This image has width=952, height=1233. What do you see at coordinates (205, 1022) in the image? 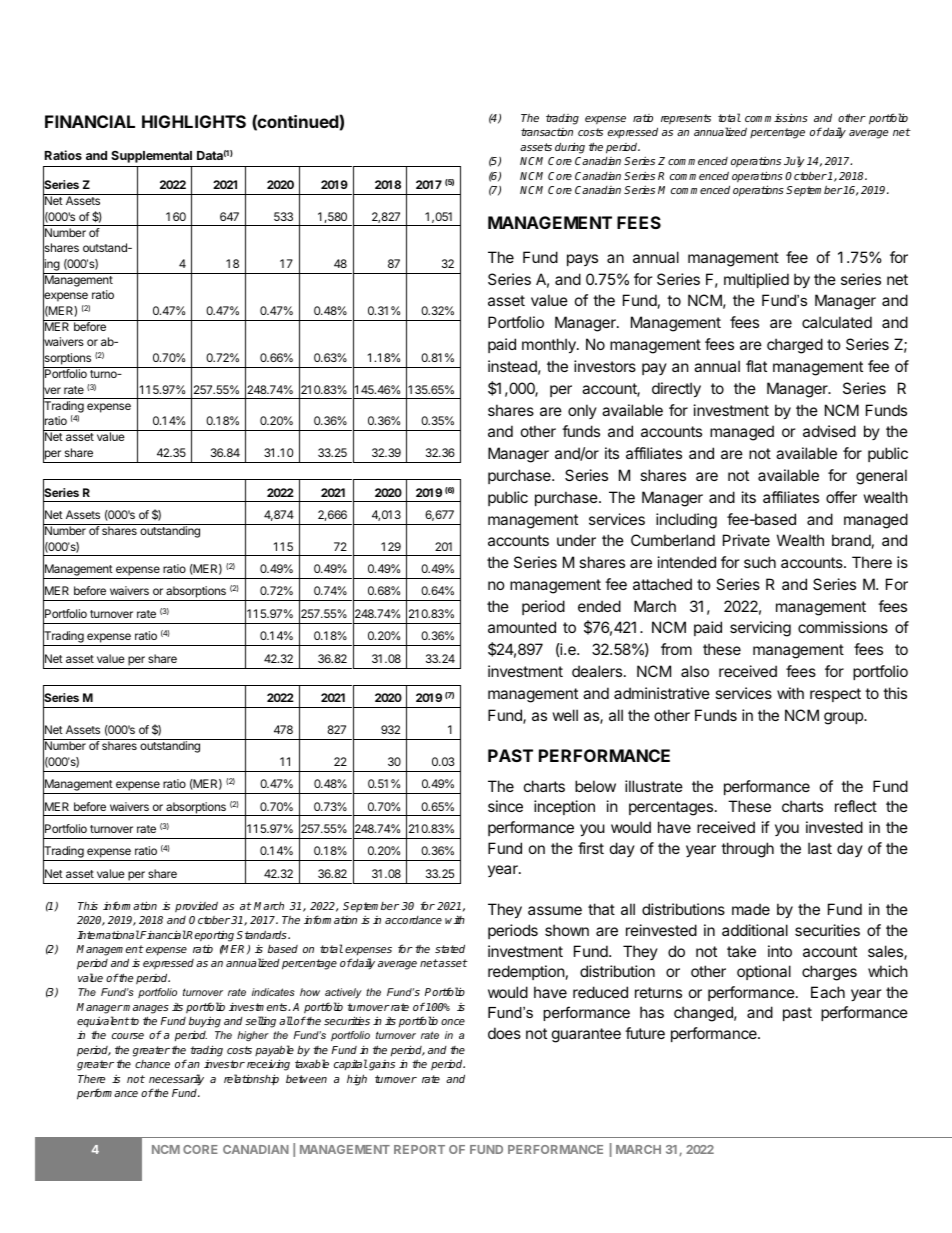
I see `buying` at bounding box center [205, 1022].
